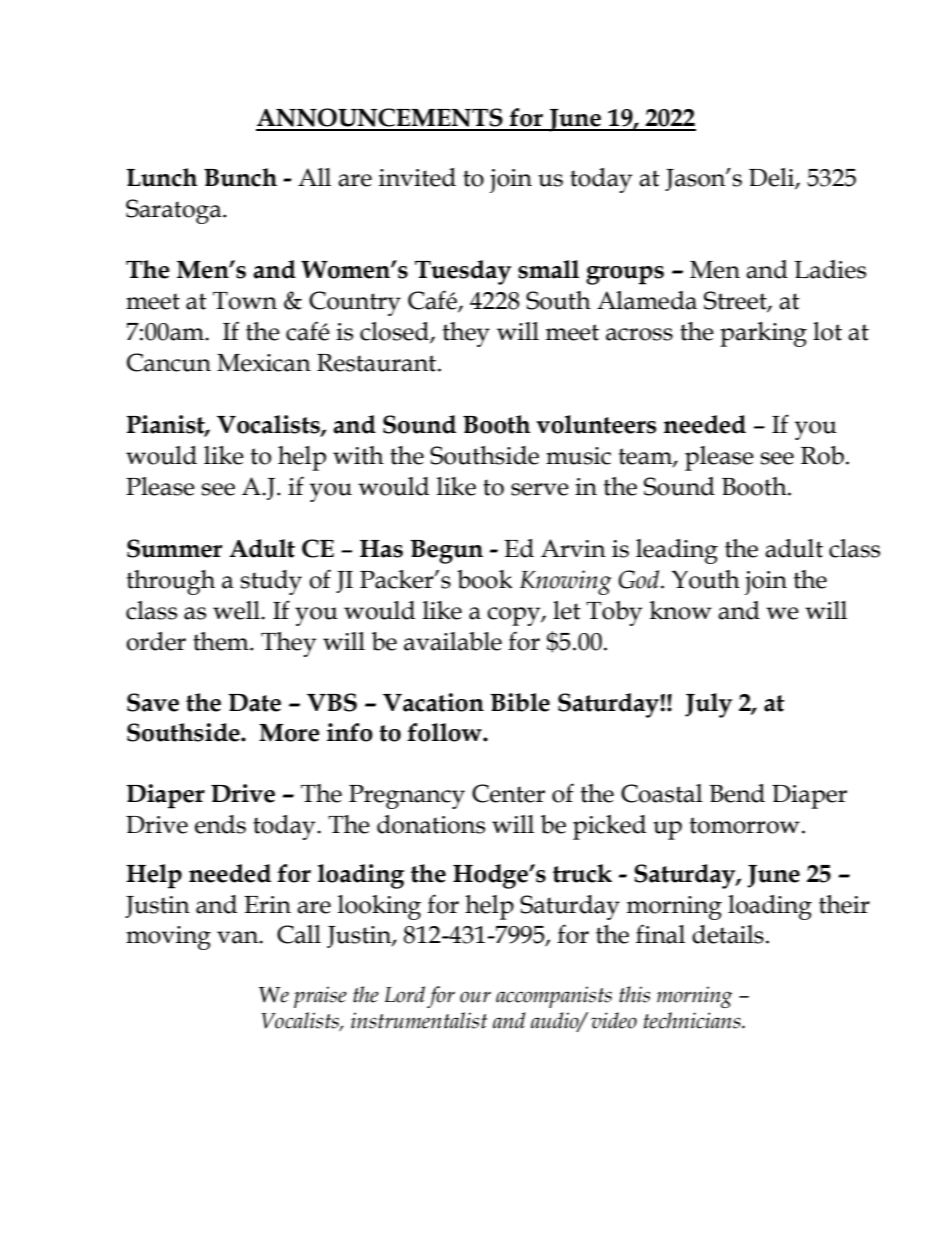  What do you see at coordinates (485, 579) in the screenshot?
I see `book` at bounding box center [485, 579].
